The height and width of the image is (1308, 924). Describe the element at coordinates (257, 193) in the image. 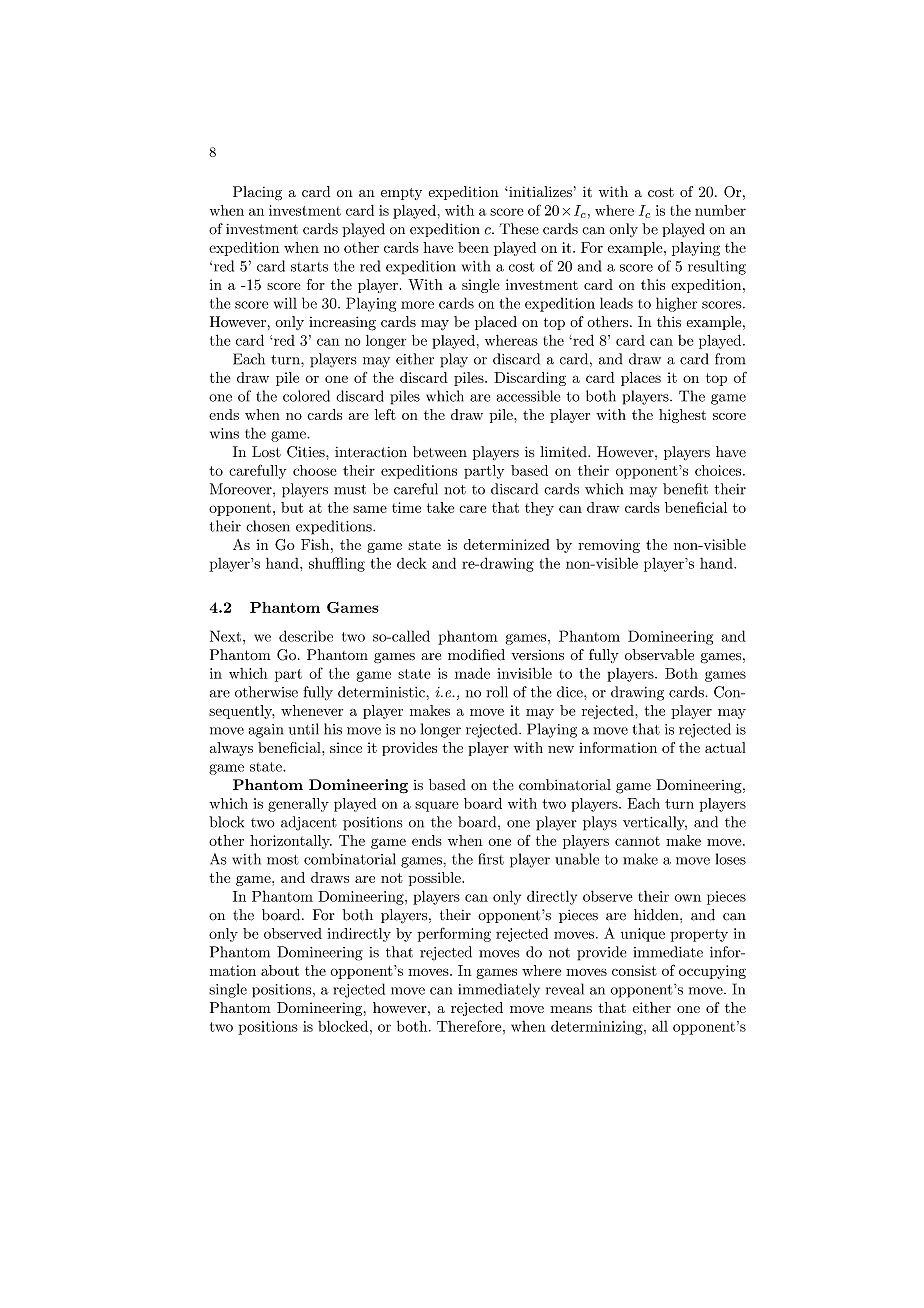

I see `Placing` at that location.
